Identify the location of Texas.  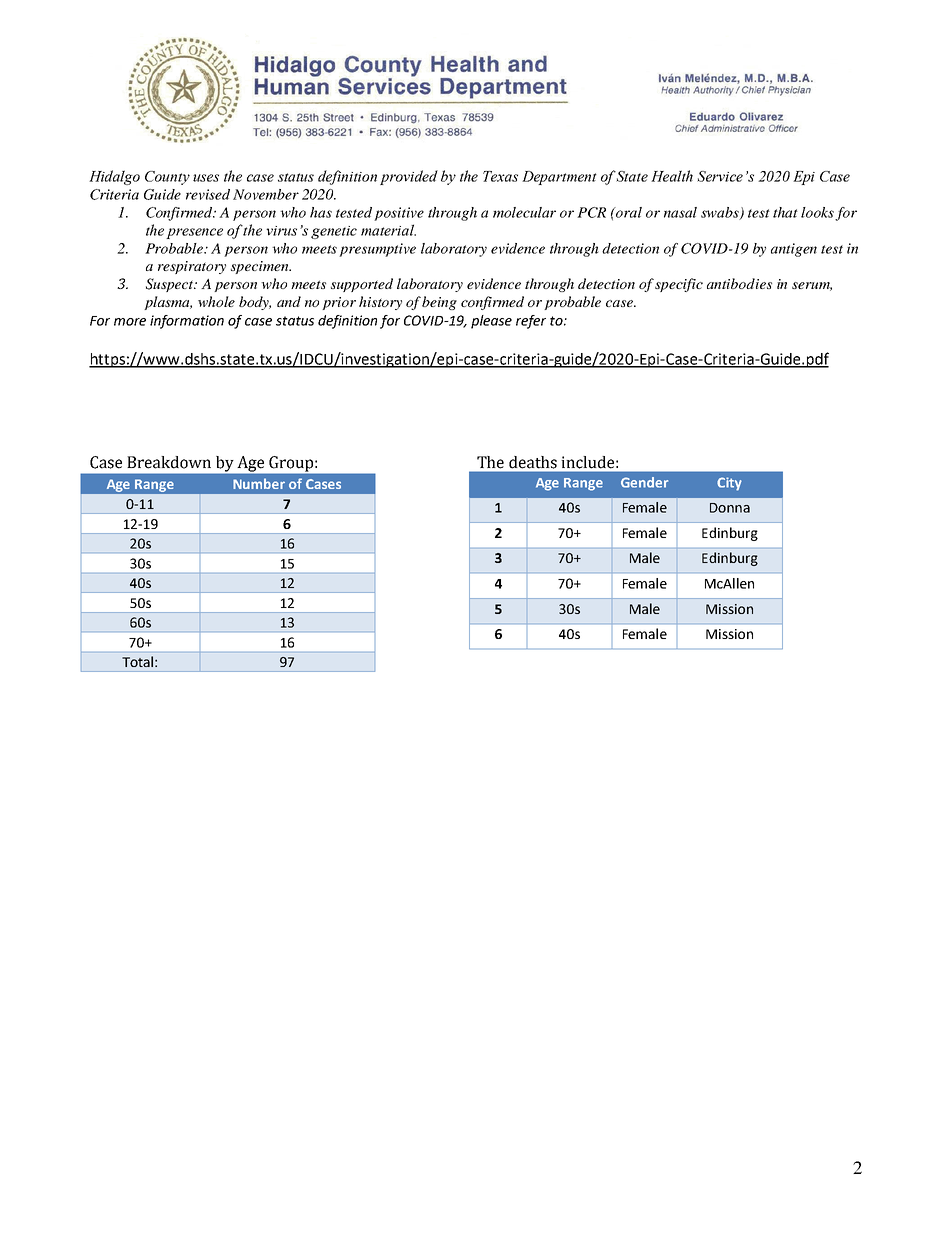
(500, 176).
